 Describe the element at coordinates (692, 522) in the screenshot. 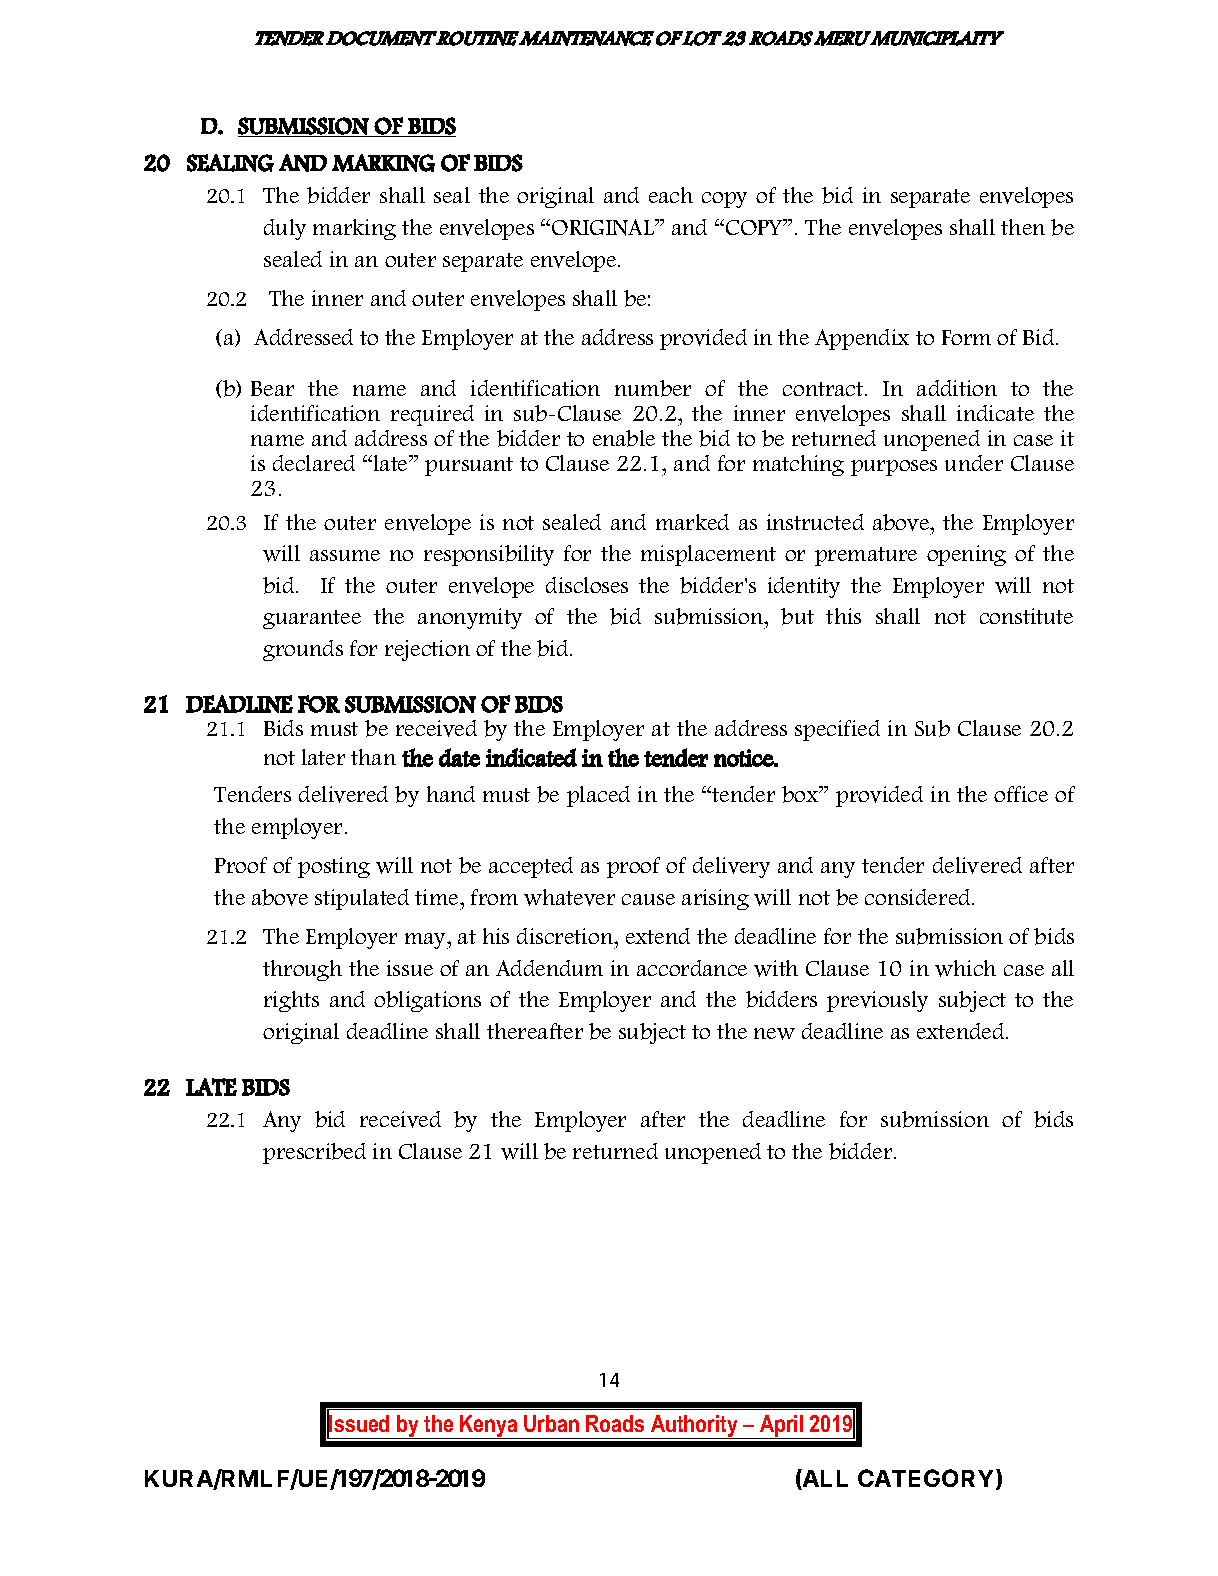

I see `marked` at that location.
